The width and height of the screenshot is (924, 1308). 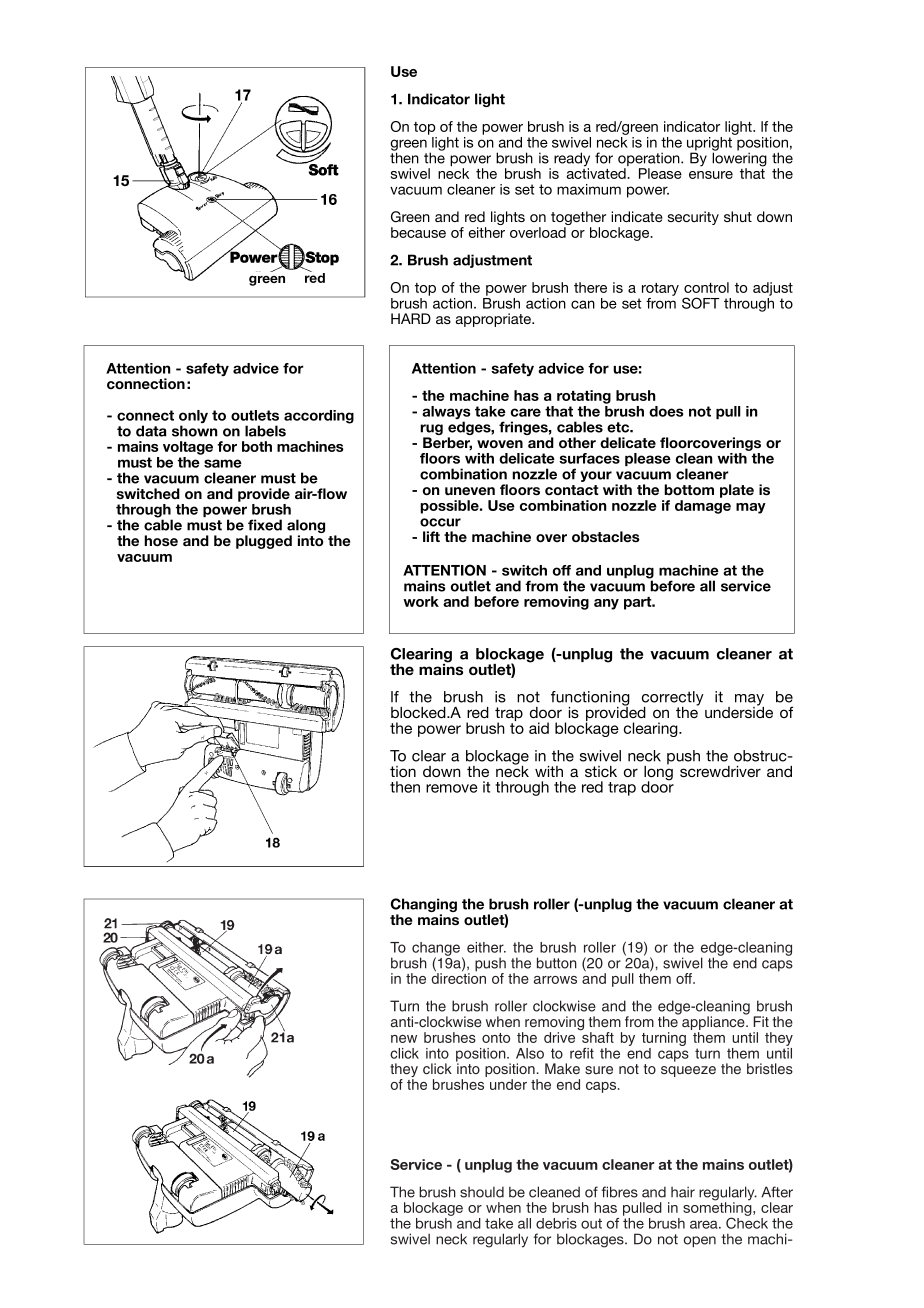 What do you see at coordinates (709, 145) in the screenshot?
I see `upright` at bounding box center [709, 145].
